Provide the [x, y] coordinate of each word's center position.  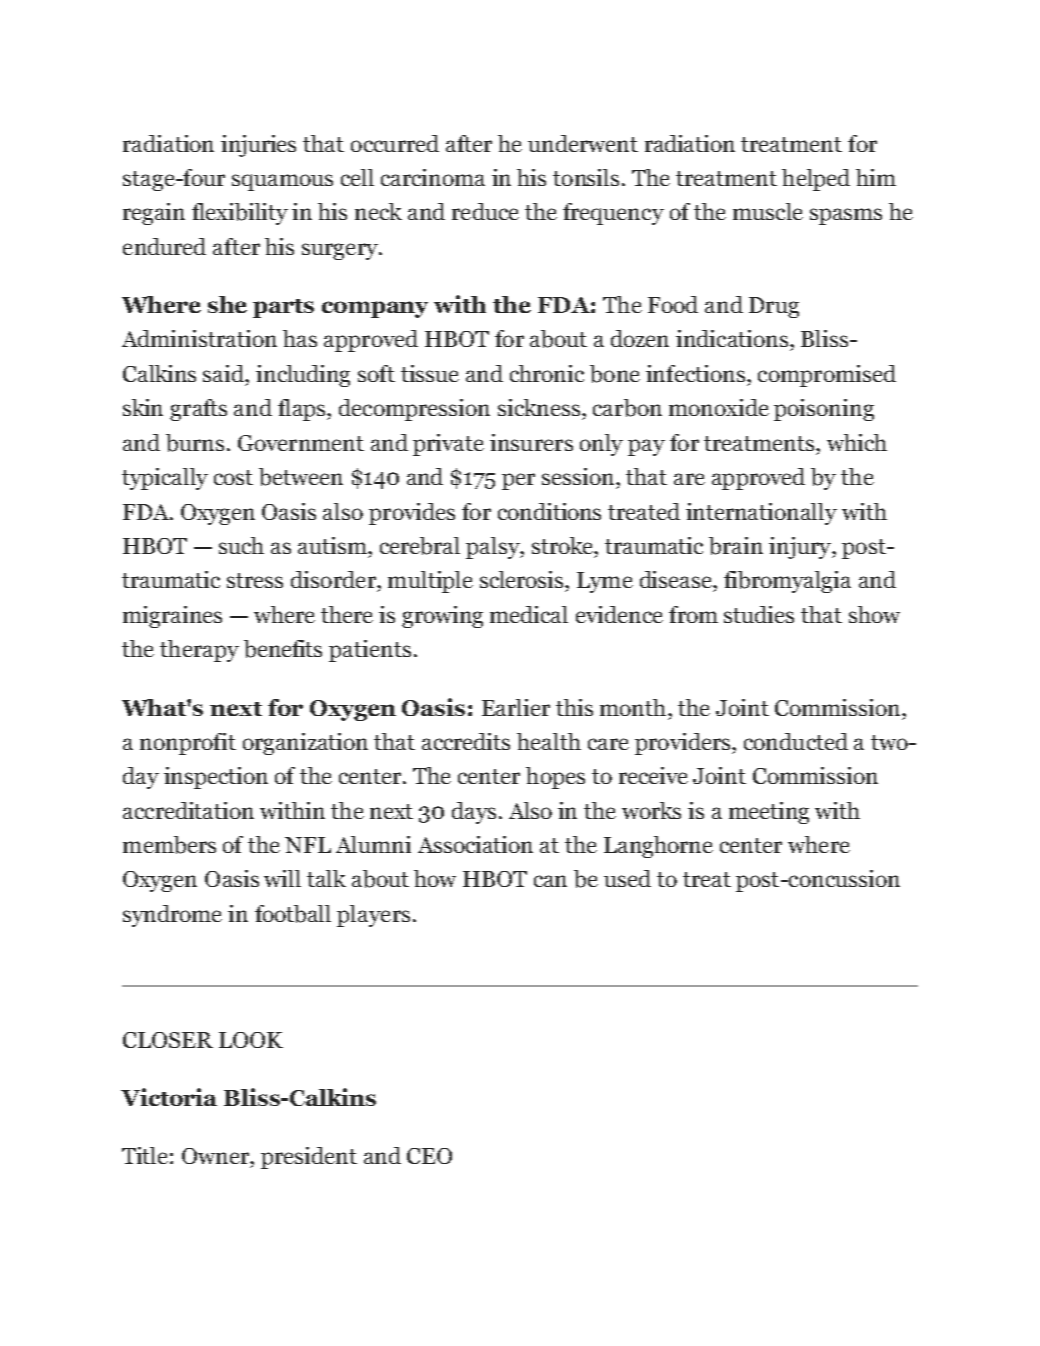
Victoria [169, 1097]
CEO [429, 1156]
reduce [485, 211]
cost [233, 477]
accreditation [188, 810]
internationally [761, 514]
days [474, 813]
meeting [769, 813]
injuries [258, 146]
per [518, 481]
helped [816, 180]
